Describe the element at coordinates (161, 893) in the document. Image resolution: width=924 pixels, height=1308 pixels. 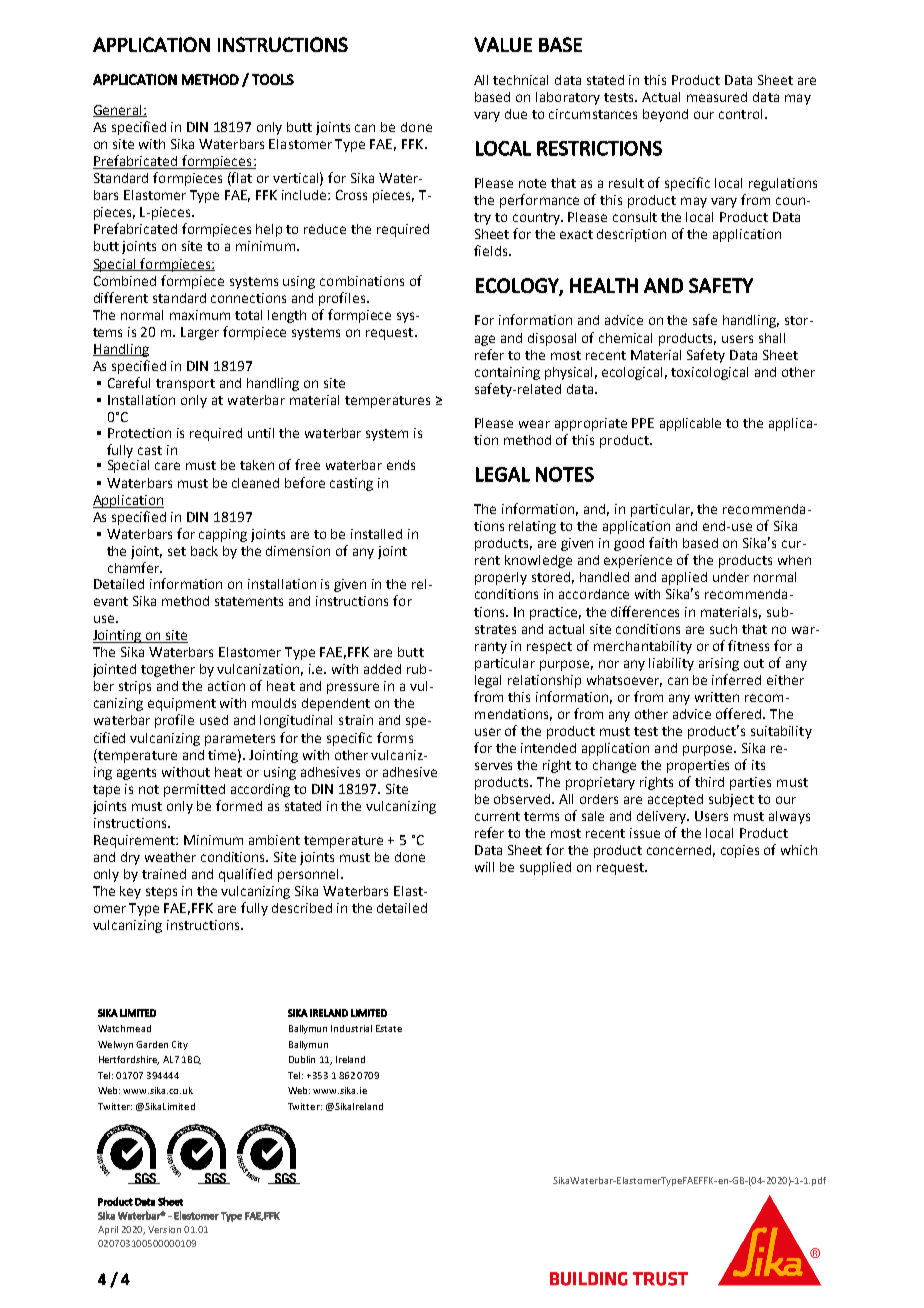
I see `steps` at that location.
